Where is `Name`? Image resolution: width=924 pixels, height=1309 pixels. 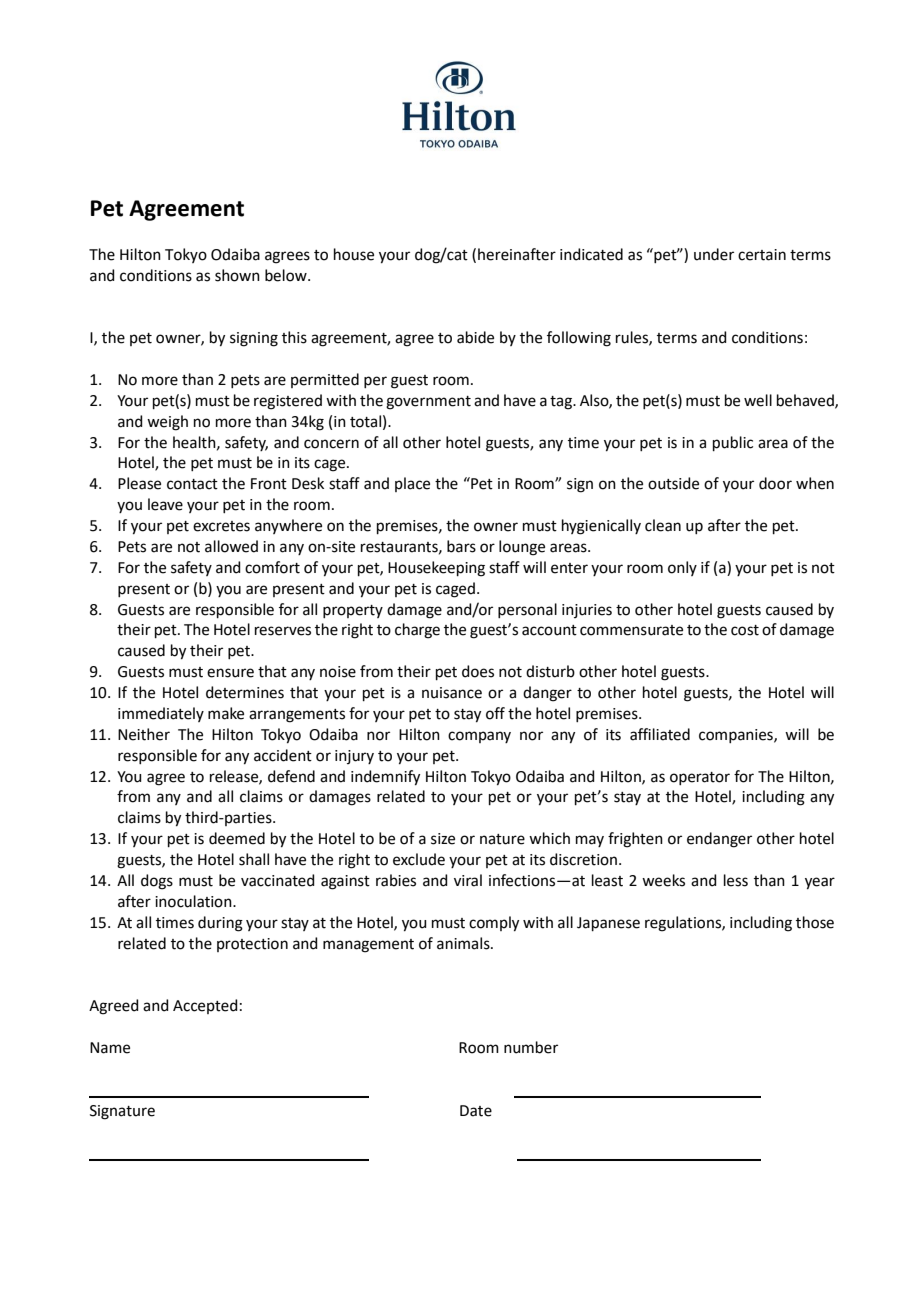 Name is located at coordinates (110, 1048).
